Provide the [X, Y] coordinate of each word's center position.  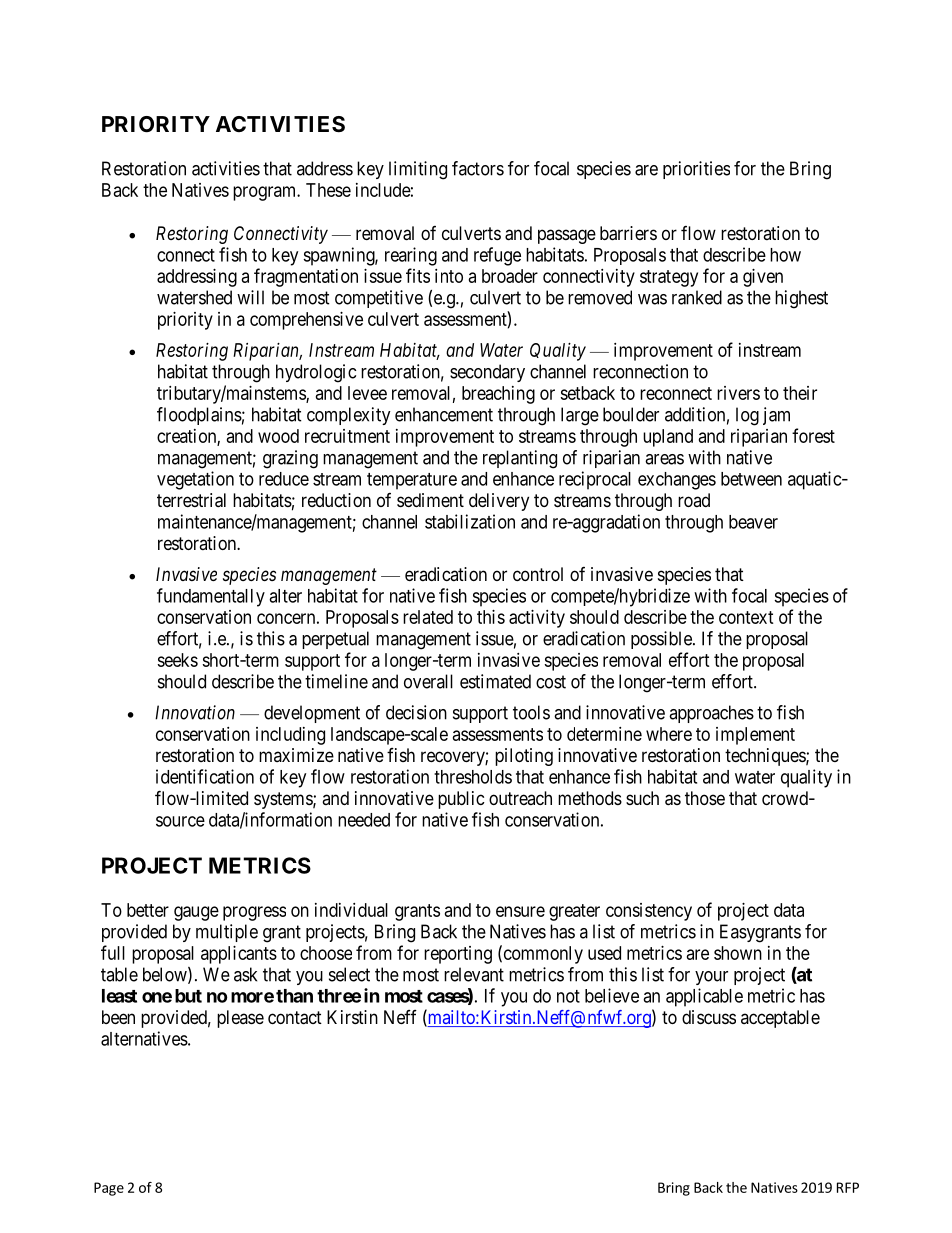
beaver [753, 522]
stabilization [470, 521]
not [568, 996]
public [461, 800]
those [705, 798]
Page [109, 1189]
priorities [696, 170]
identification [205, 776]
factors [478, 168]
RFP [848, 1187]
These [328, 190]
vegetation [195, 480]
